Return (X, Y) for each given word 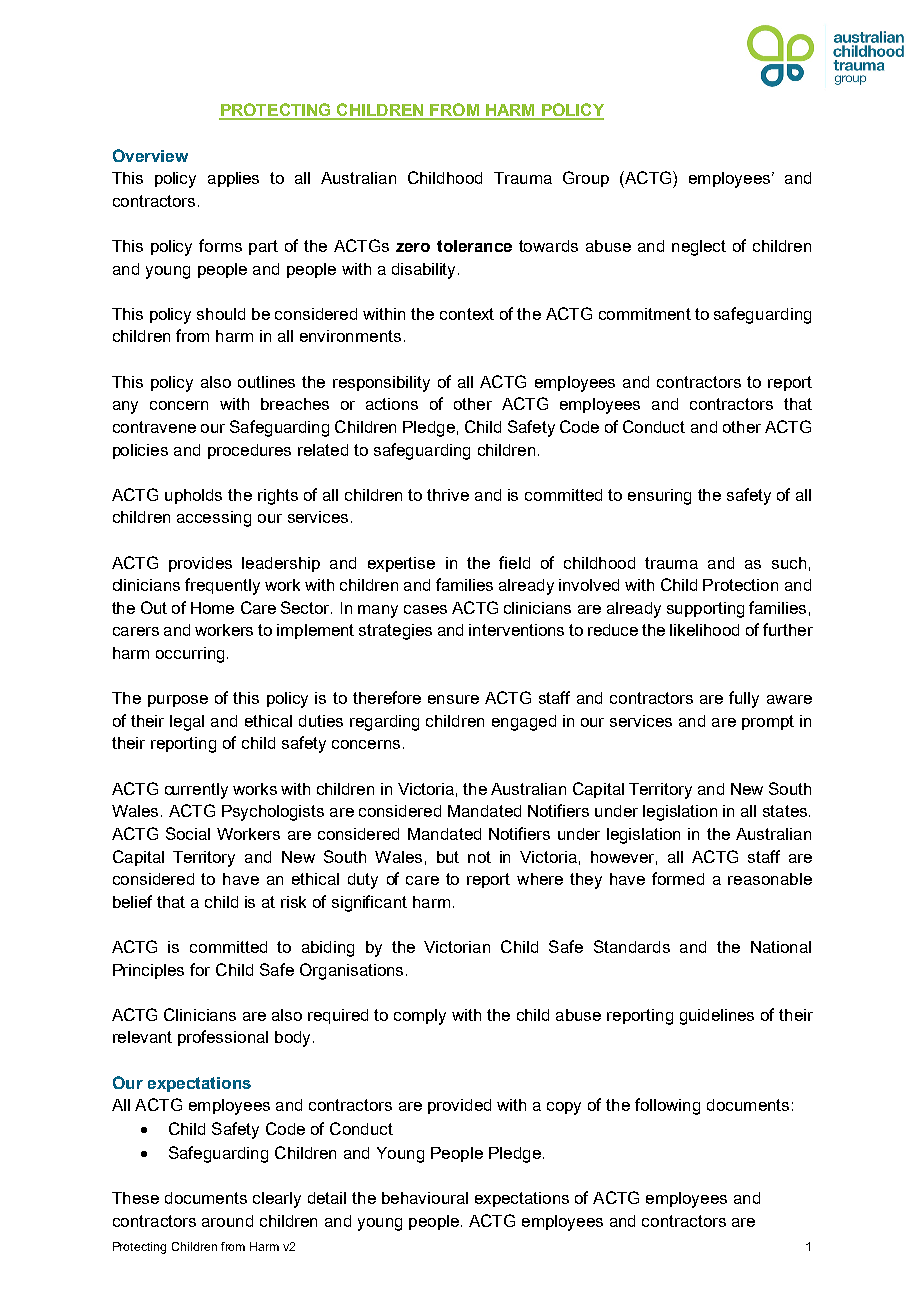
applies (233, 179)
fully (744, 699)
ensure (453, 699)
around (227, 1221)
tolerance (474, 246)
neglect (699, 248)
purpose (178, 701)
